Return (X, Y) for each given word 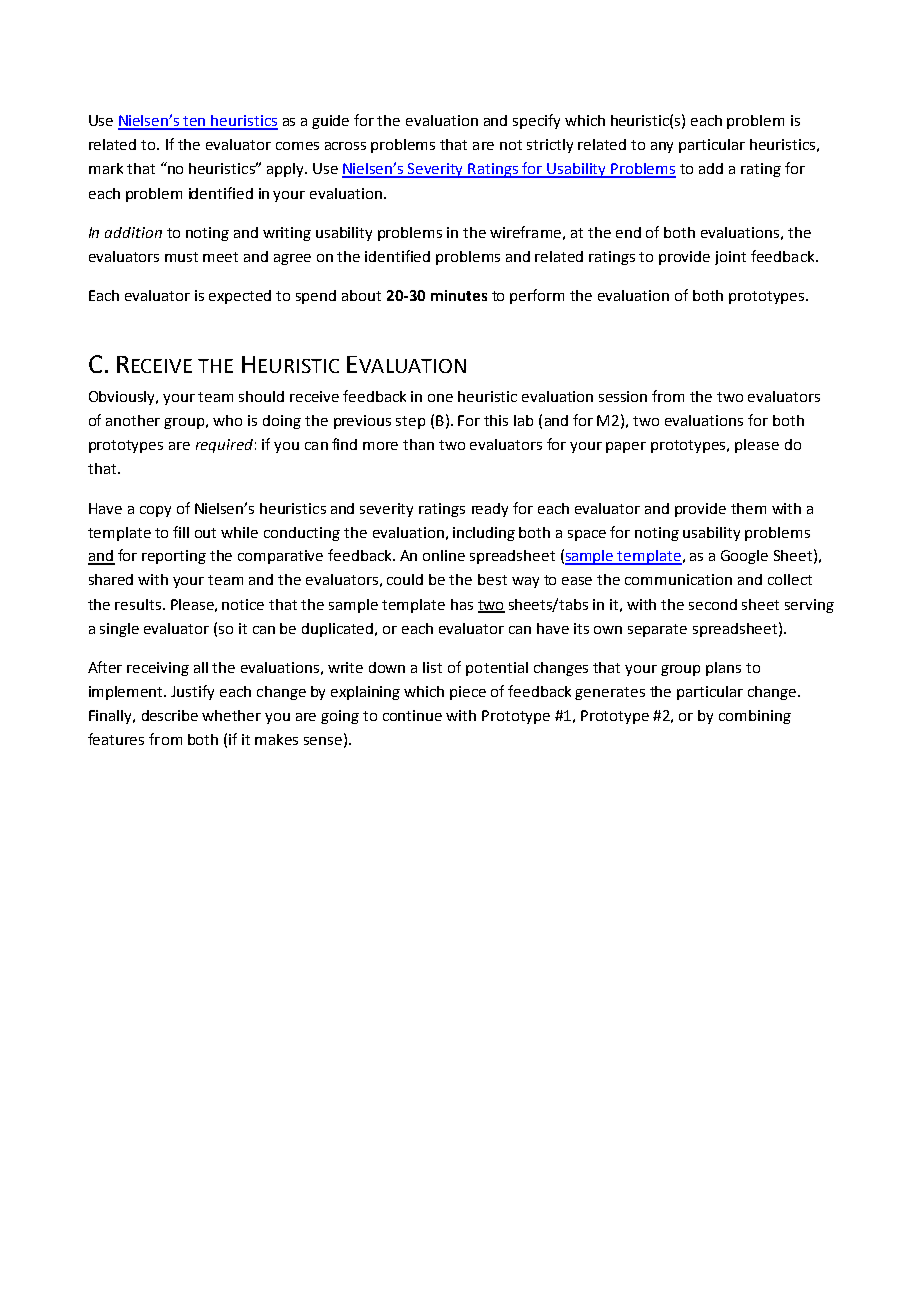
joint (730, 258)
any (662, 147)
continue (412, 715)
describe (170, 715)
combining (755, 717)
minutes (459, 295)
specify (536, 121)
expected (240, 297)
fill (181, 532)
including (484, 534)
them (748, 508)
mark (106, 168)
